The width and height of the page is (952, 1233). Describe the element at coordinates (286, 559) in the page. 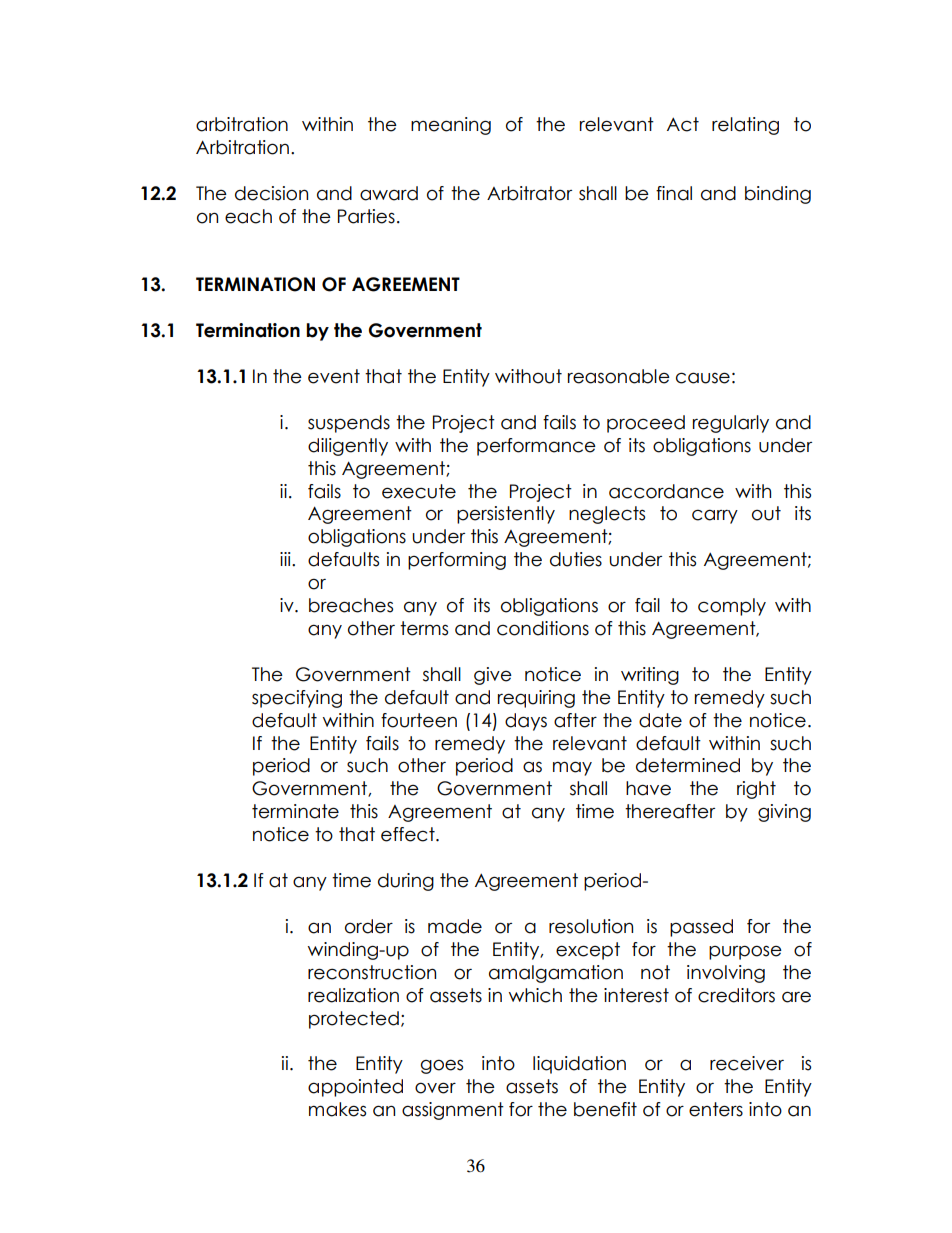

I see `iii` at that location.
